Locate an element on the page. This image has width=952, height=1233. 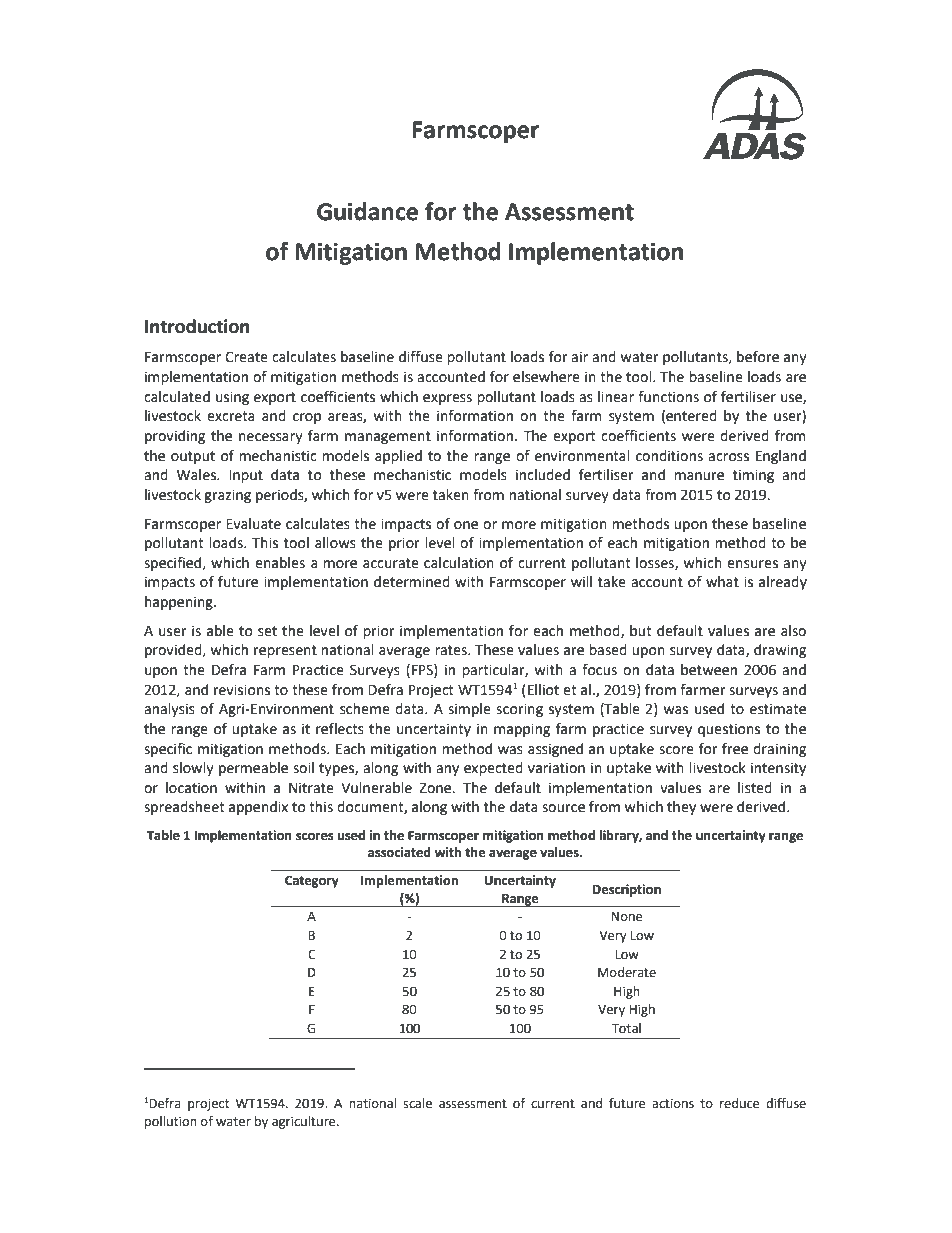
before is located at coordinates (758, 357).
